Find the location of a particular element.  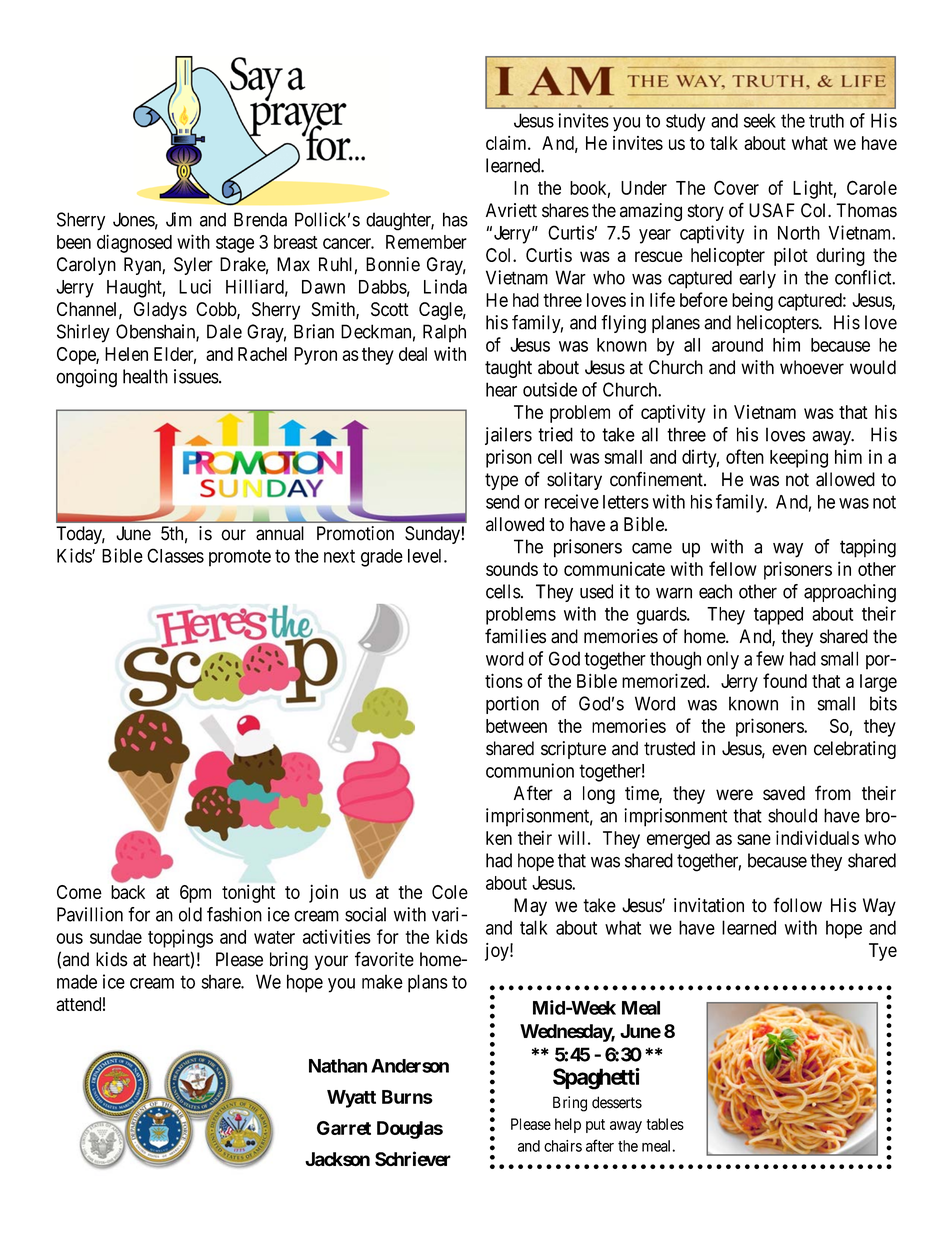

Cole is located at coordinates (450, 892).
